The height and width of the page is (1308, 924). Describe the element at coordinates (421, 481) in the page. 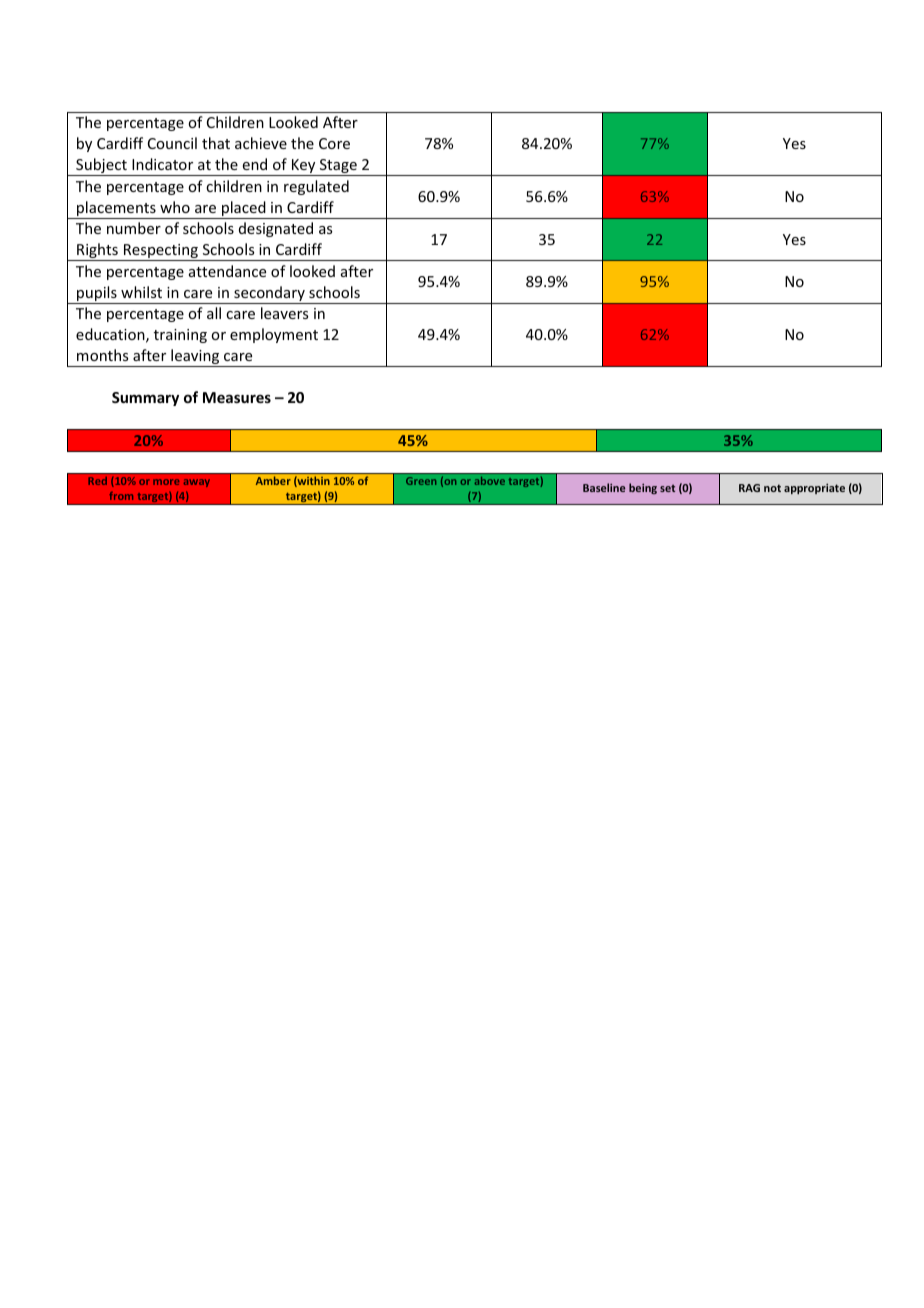

I see `Green` at that location.
